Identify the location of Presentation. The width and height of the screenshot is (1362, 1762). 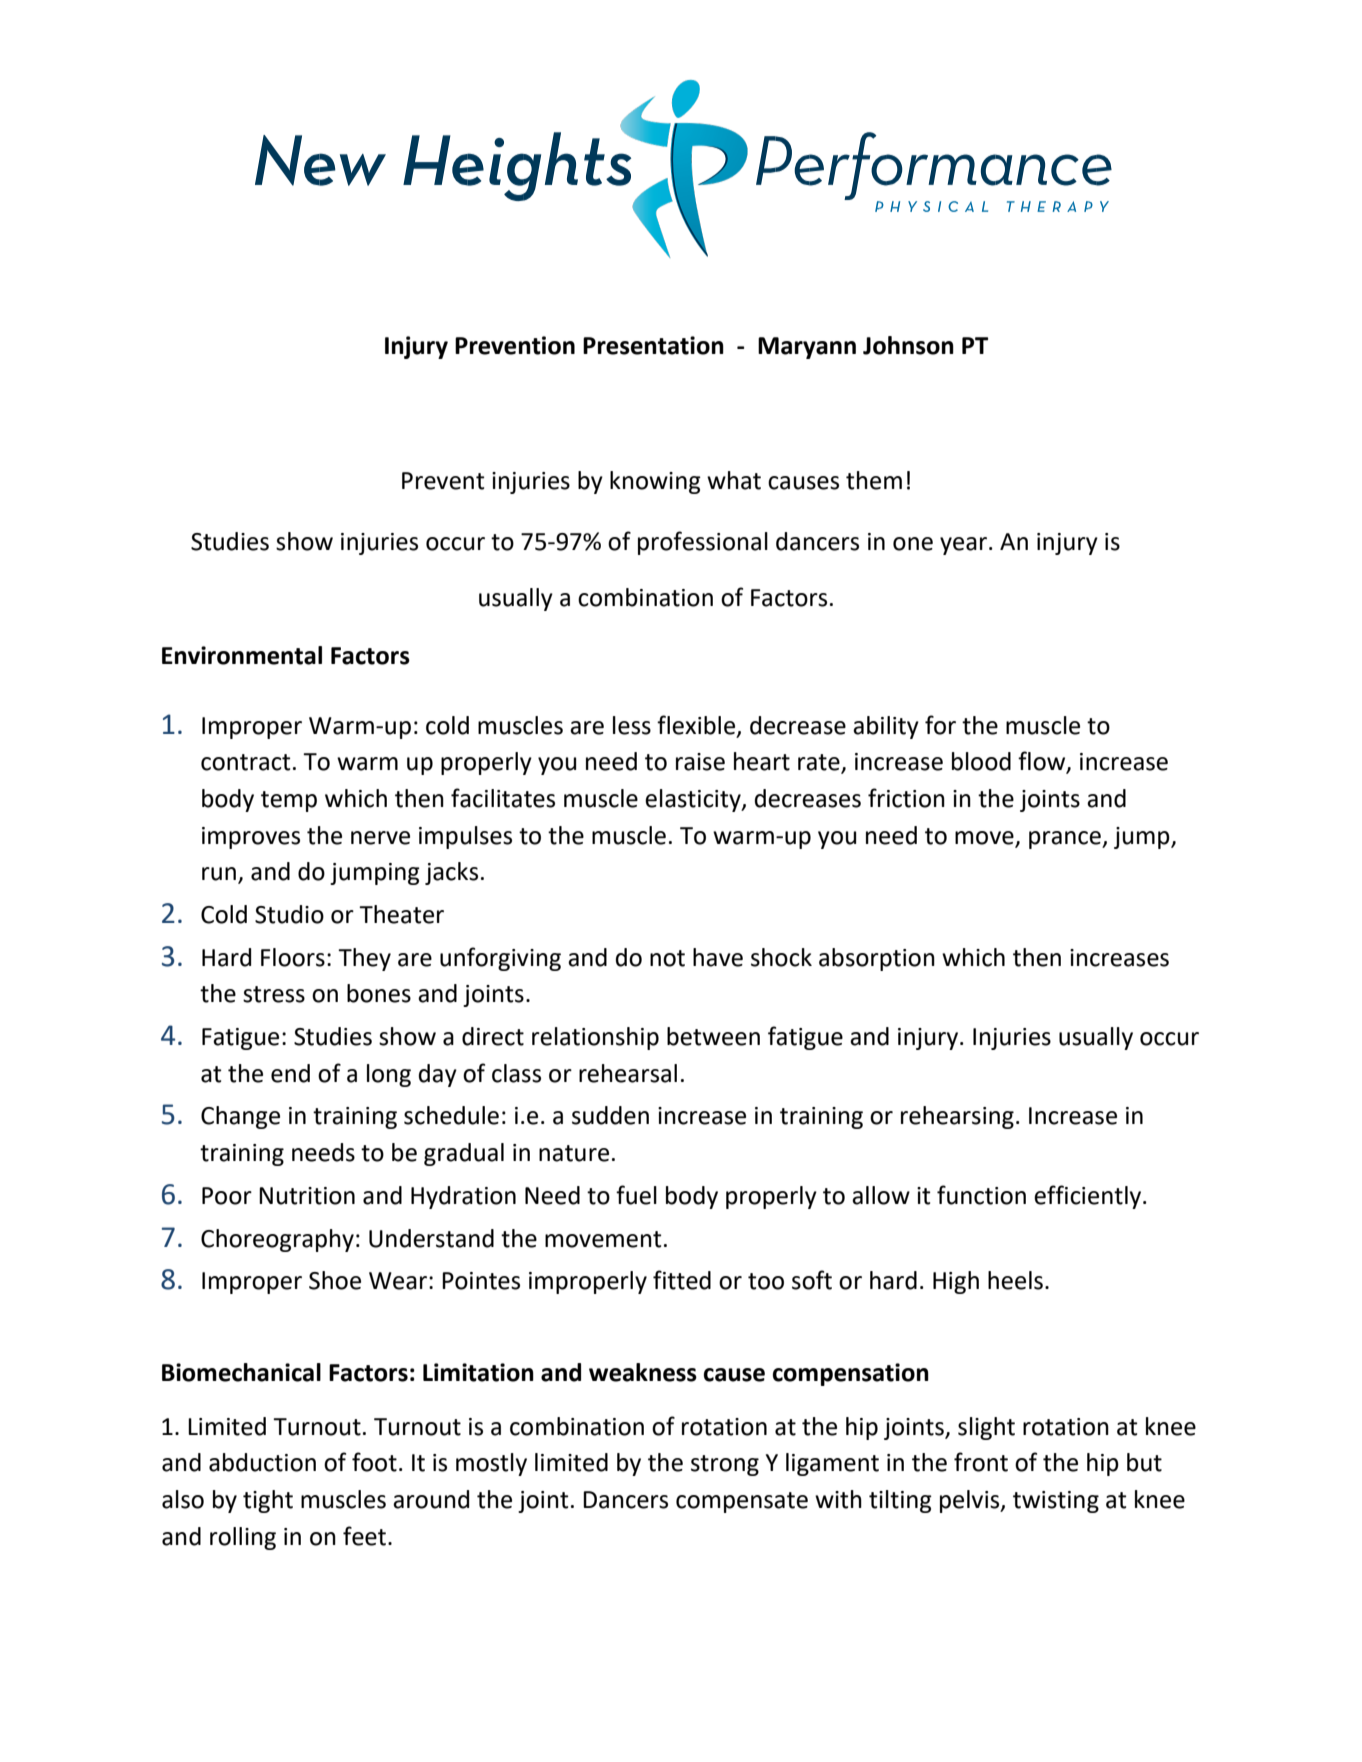
(653, 345).
